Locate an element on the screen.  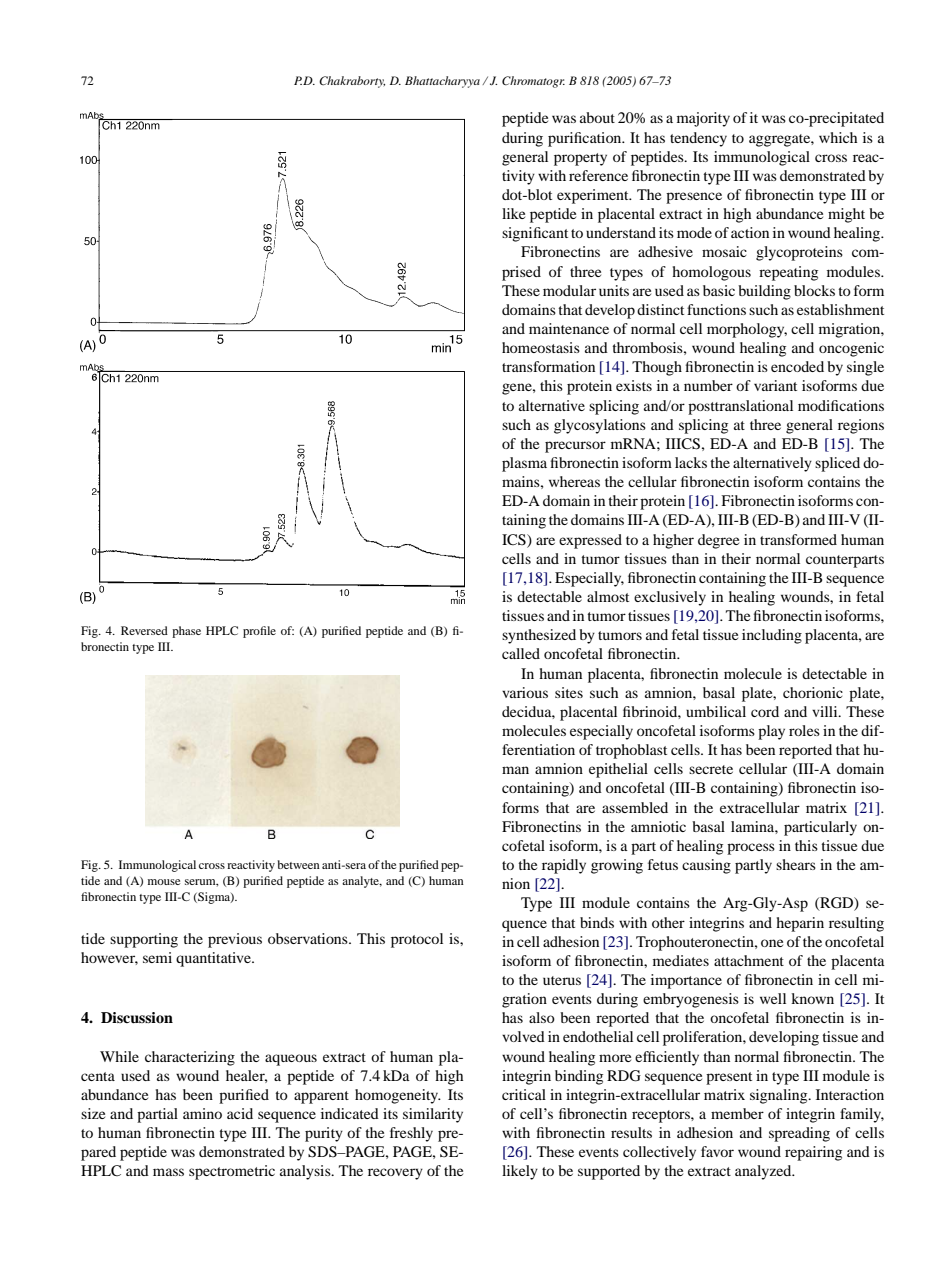
spliced is located at coordinates (837, 464).
